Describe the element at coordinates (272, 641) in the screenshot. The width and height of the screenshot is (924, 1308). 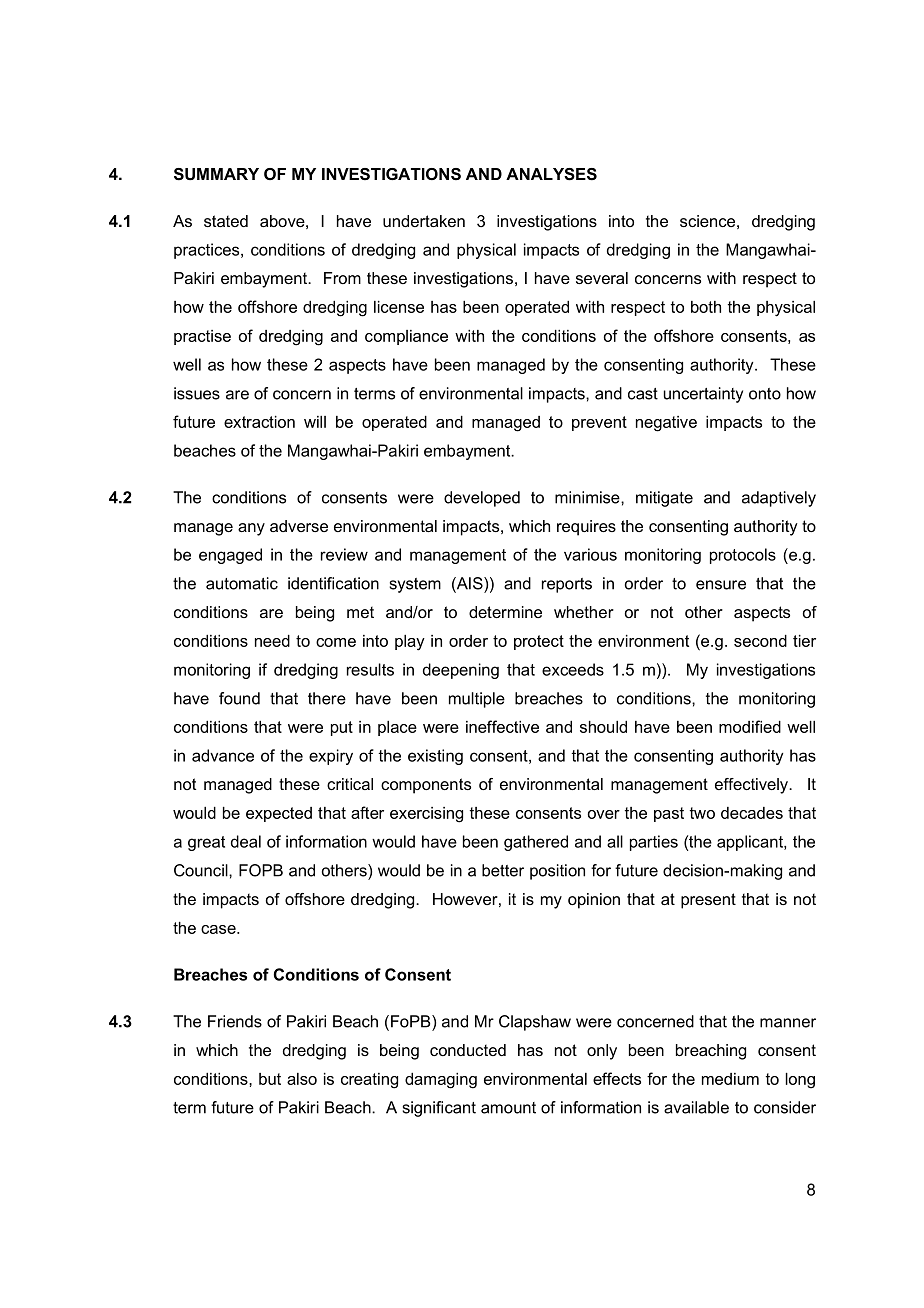
I see `need` at that location.
